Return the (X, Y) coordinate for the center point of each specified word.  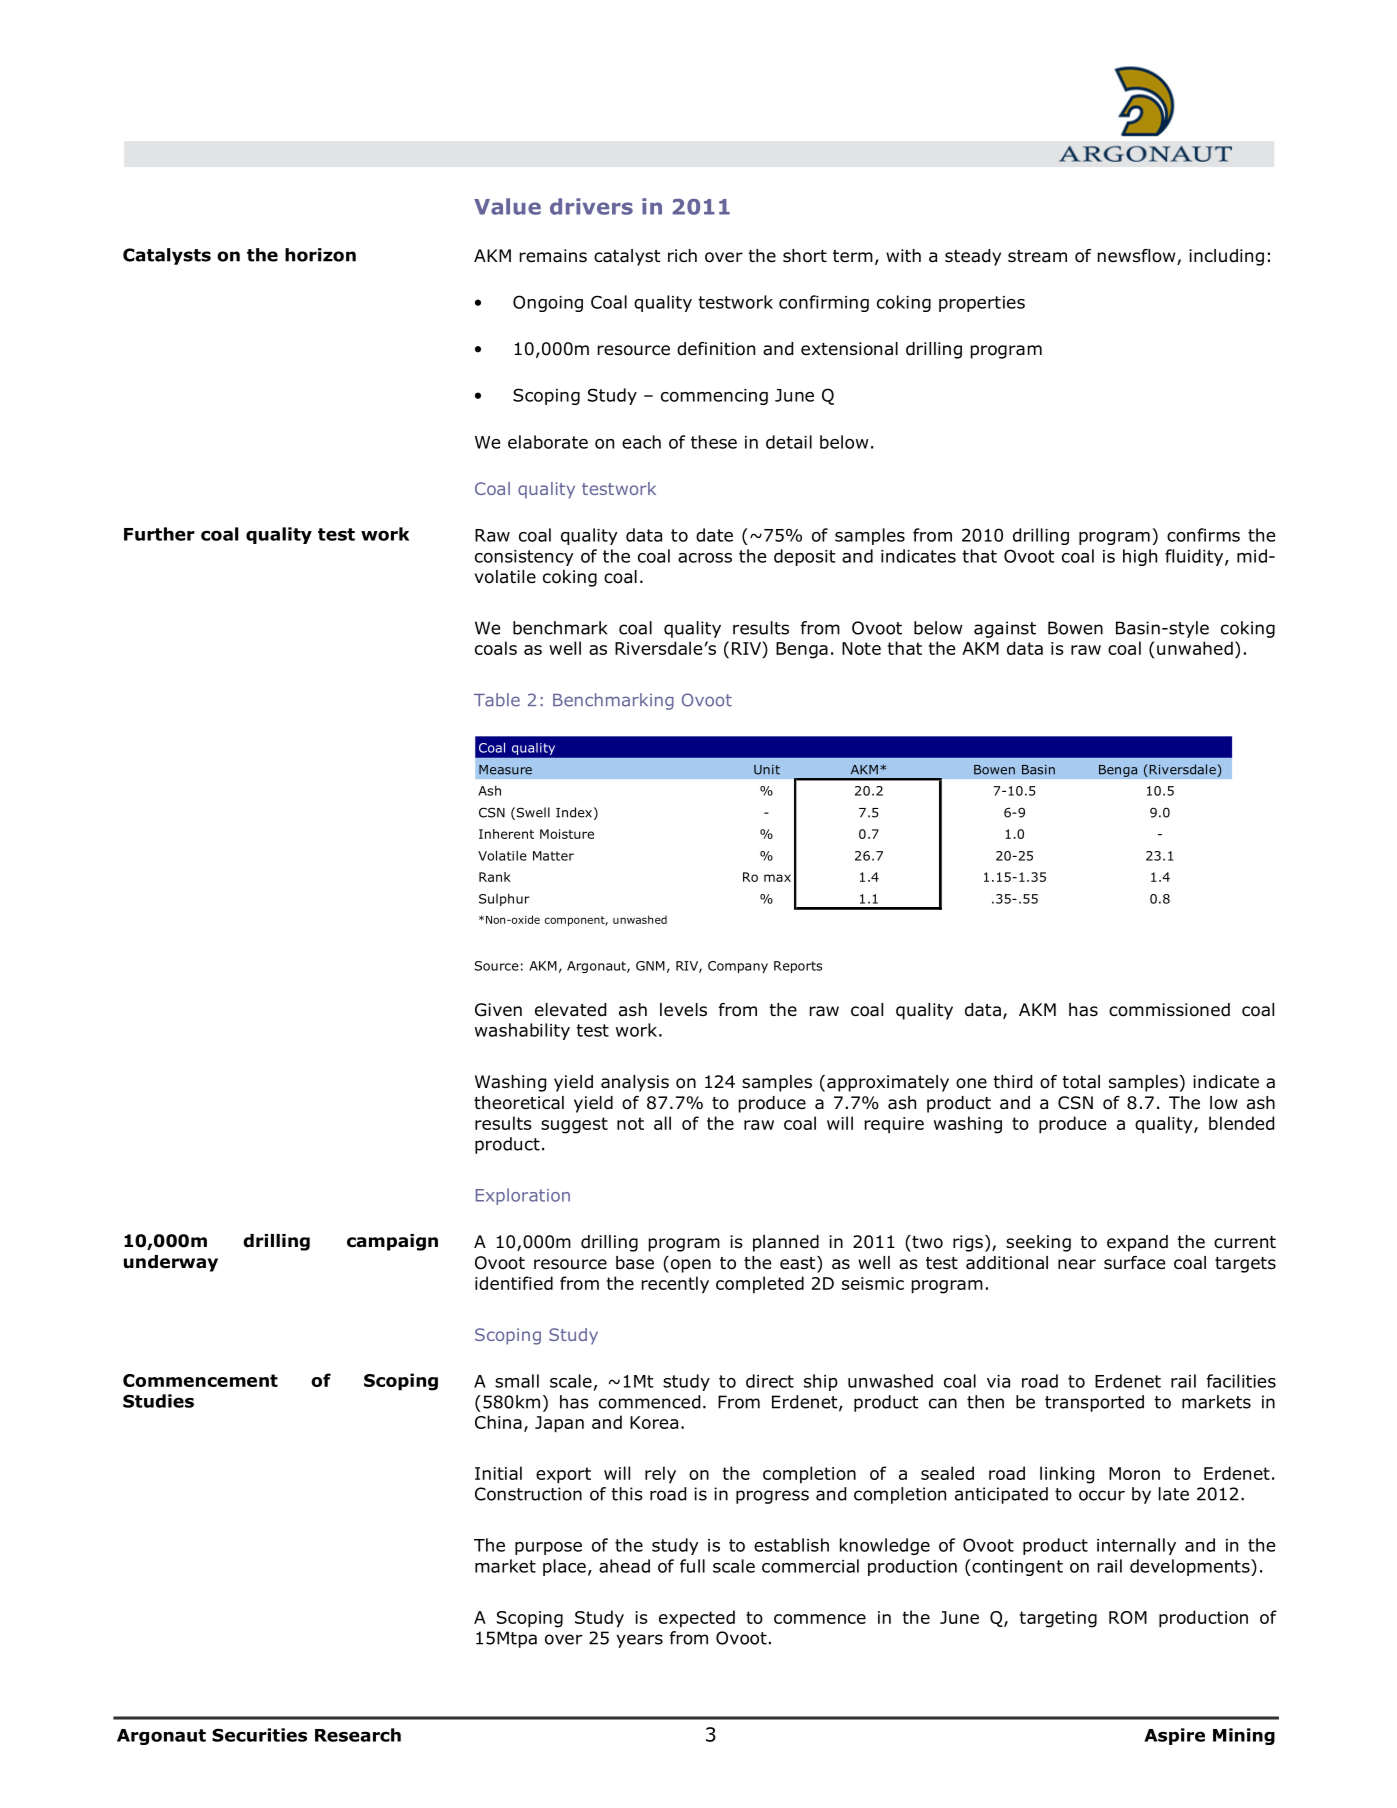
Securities (259, 1735)
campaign (392, 1242)
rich (682, 255)
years (639, 1641)
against (1005, 629)
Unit (767, 770)
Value (507, 206)
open (689, 1266)
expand (1137, 1243)
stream (1037, 256)
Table (497, 700)
